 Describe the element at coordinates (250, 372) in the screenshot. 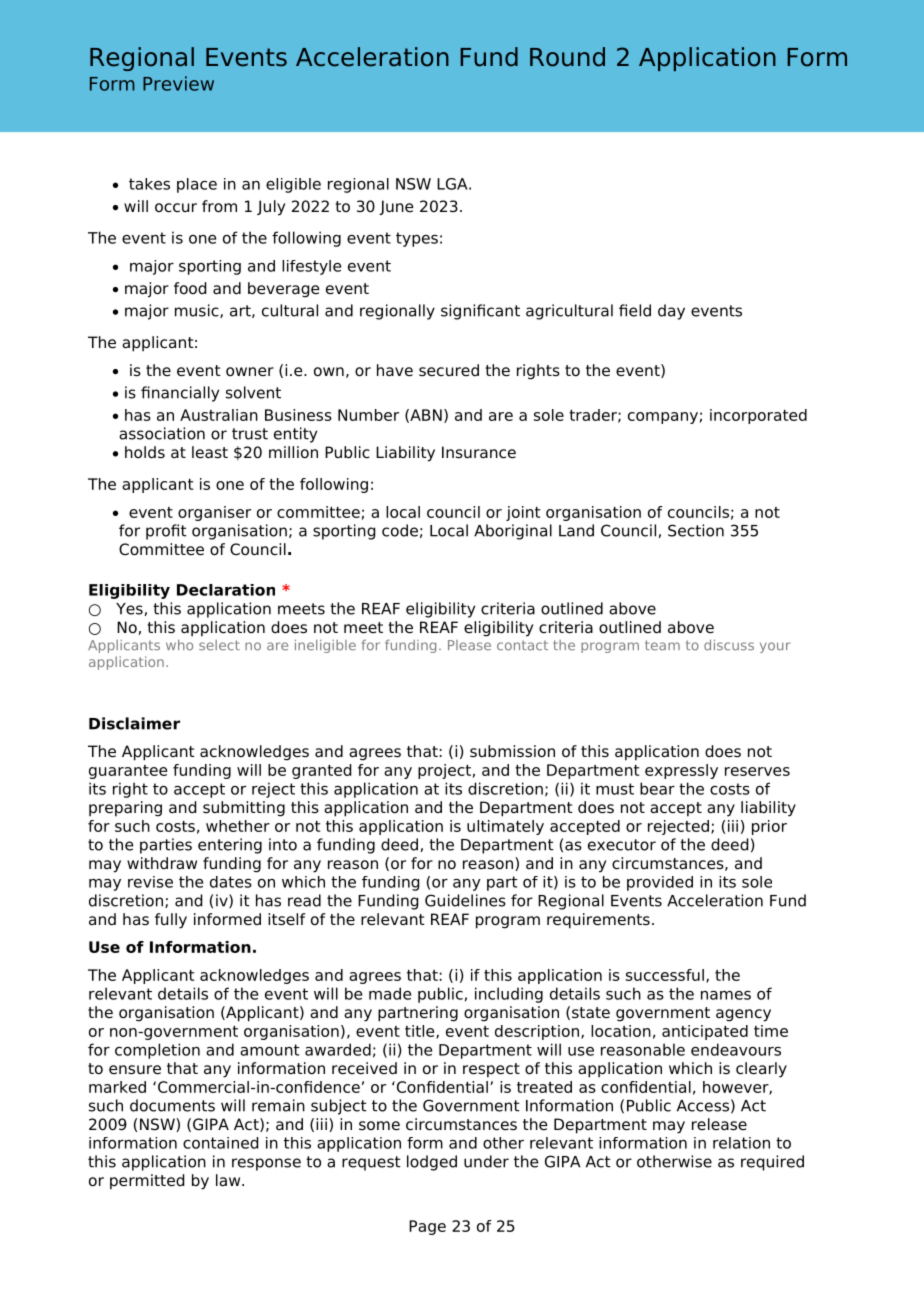

I see `owner` at that location.
